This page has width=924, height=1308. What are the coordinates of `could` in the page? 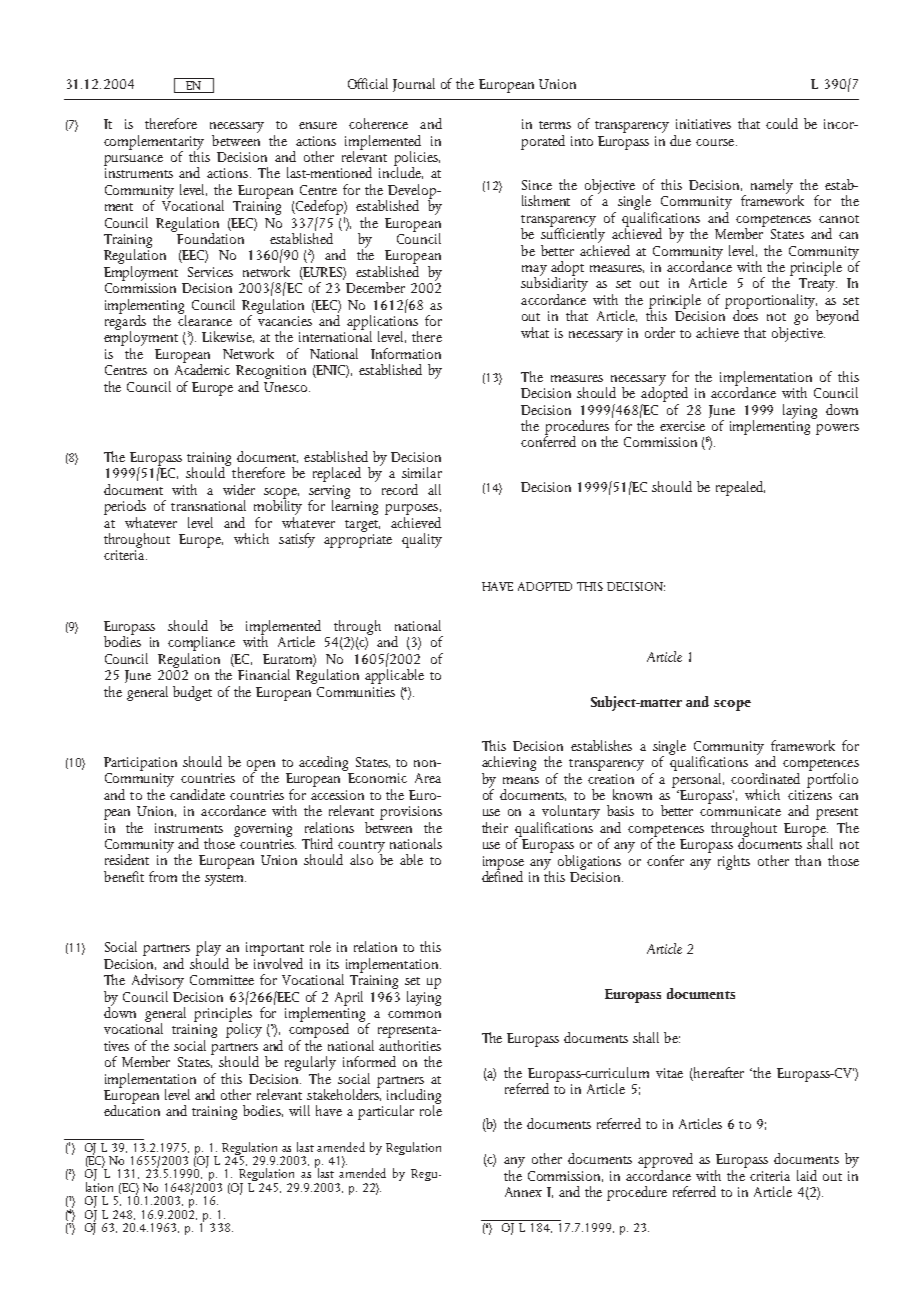 It's located at (782, 123).
